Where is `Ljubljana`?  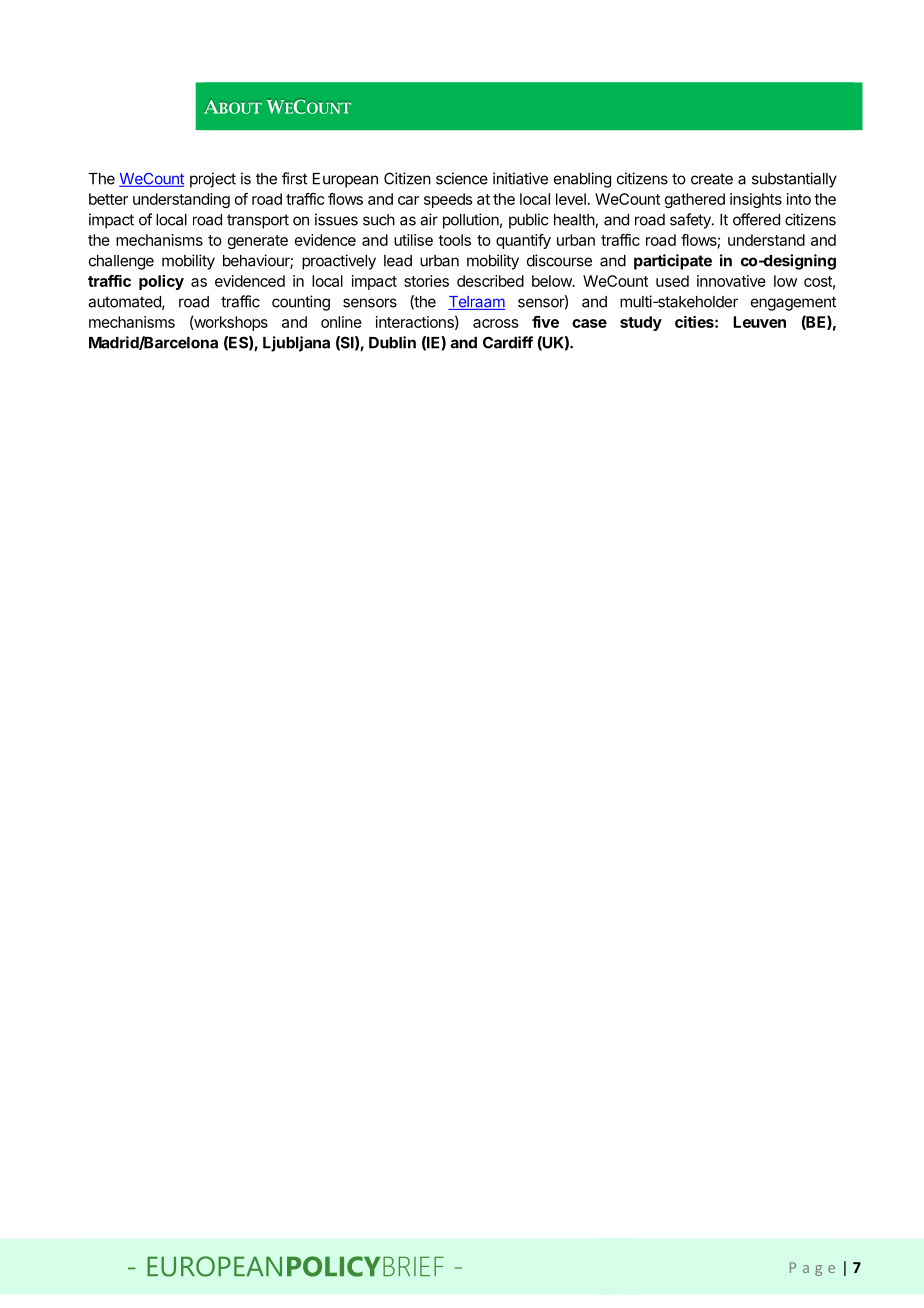
Ljubljana is located at coordinates (296, 344).
